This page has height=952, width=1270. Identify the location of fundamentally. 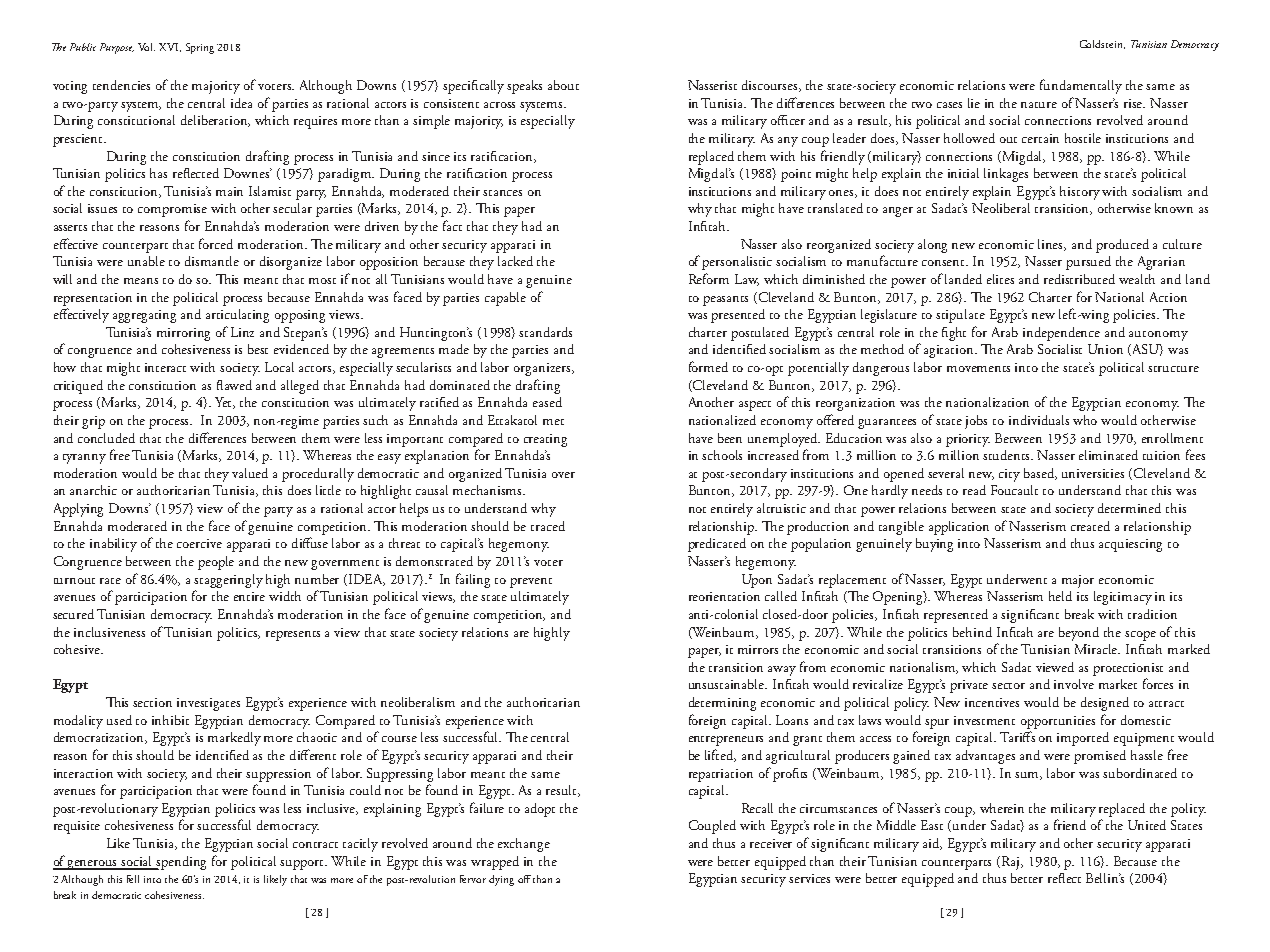
(1081, 86).
